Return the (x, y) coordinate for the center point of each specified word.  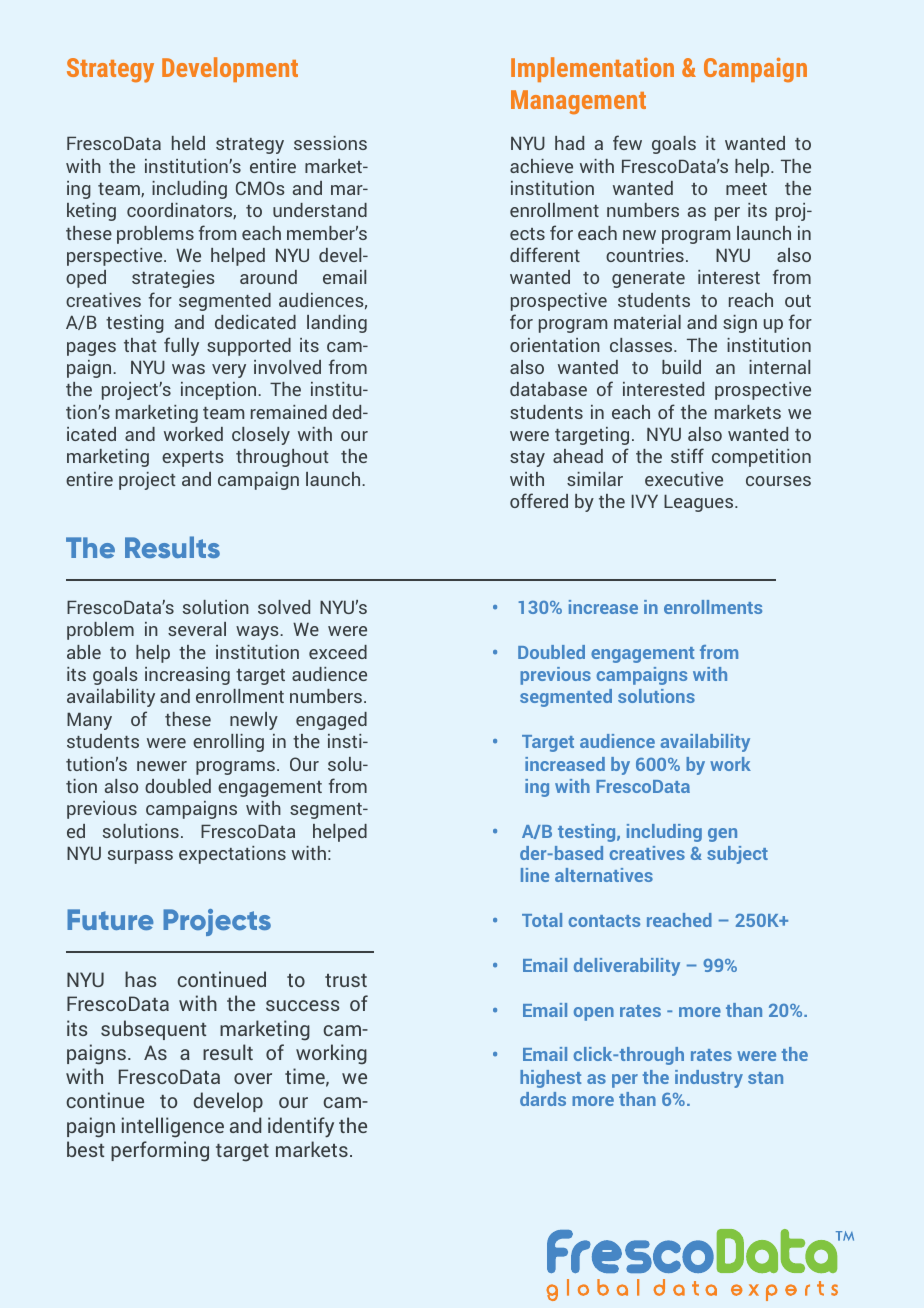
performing (160, 1151)
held (188, 143)
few (627, 142)
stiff (687, 455)
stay (527, 459)
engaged (331, 721)
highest (550, 1079)
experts (193, 459)
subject (737, 855)
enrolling (228, 743)
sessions (330, 143)
